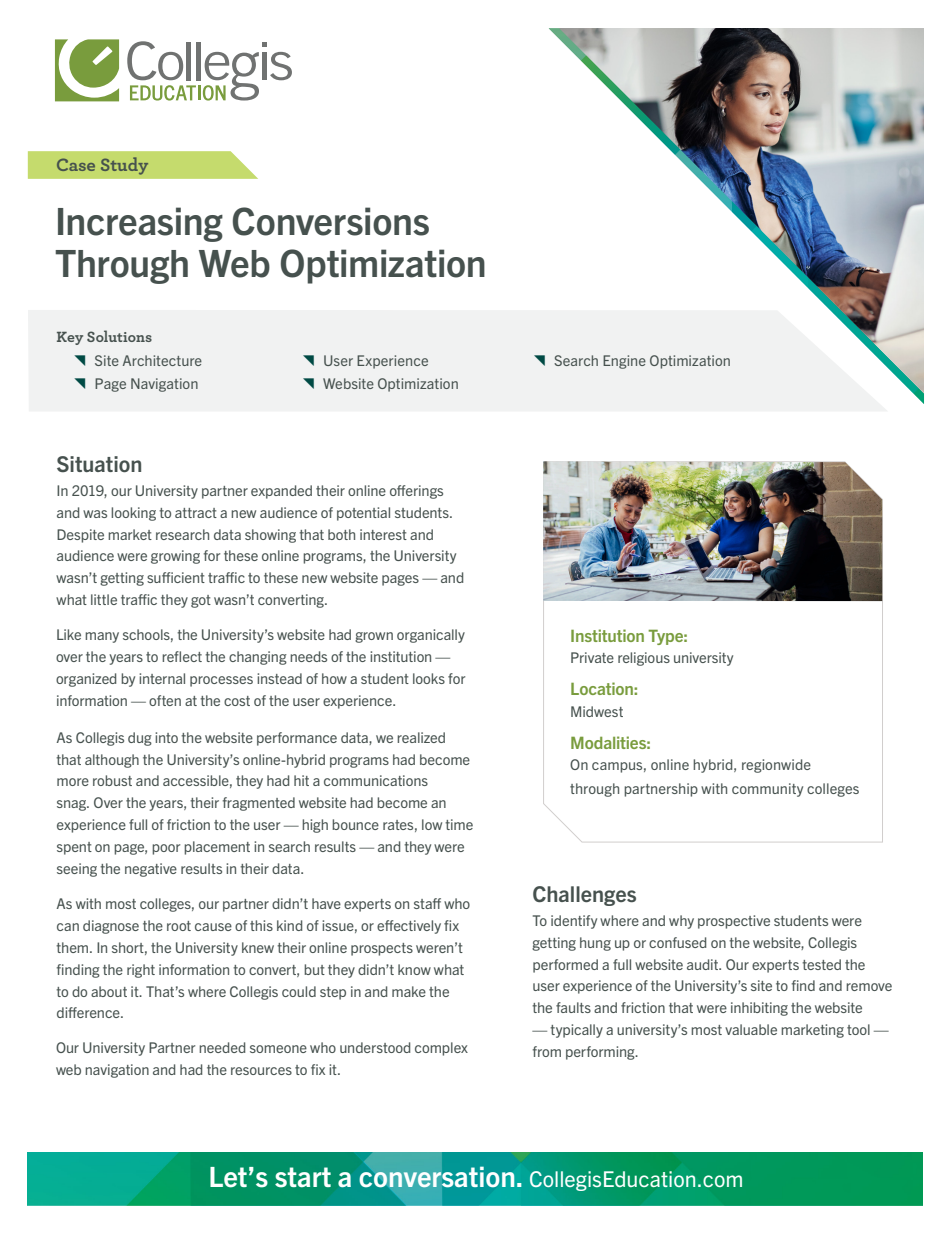 This image has width=952, height=1233. What do you see at coordinates (624, 362) in the image?
I see `Engine` at bounding box center [624, 362].
